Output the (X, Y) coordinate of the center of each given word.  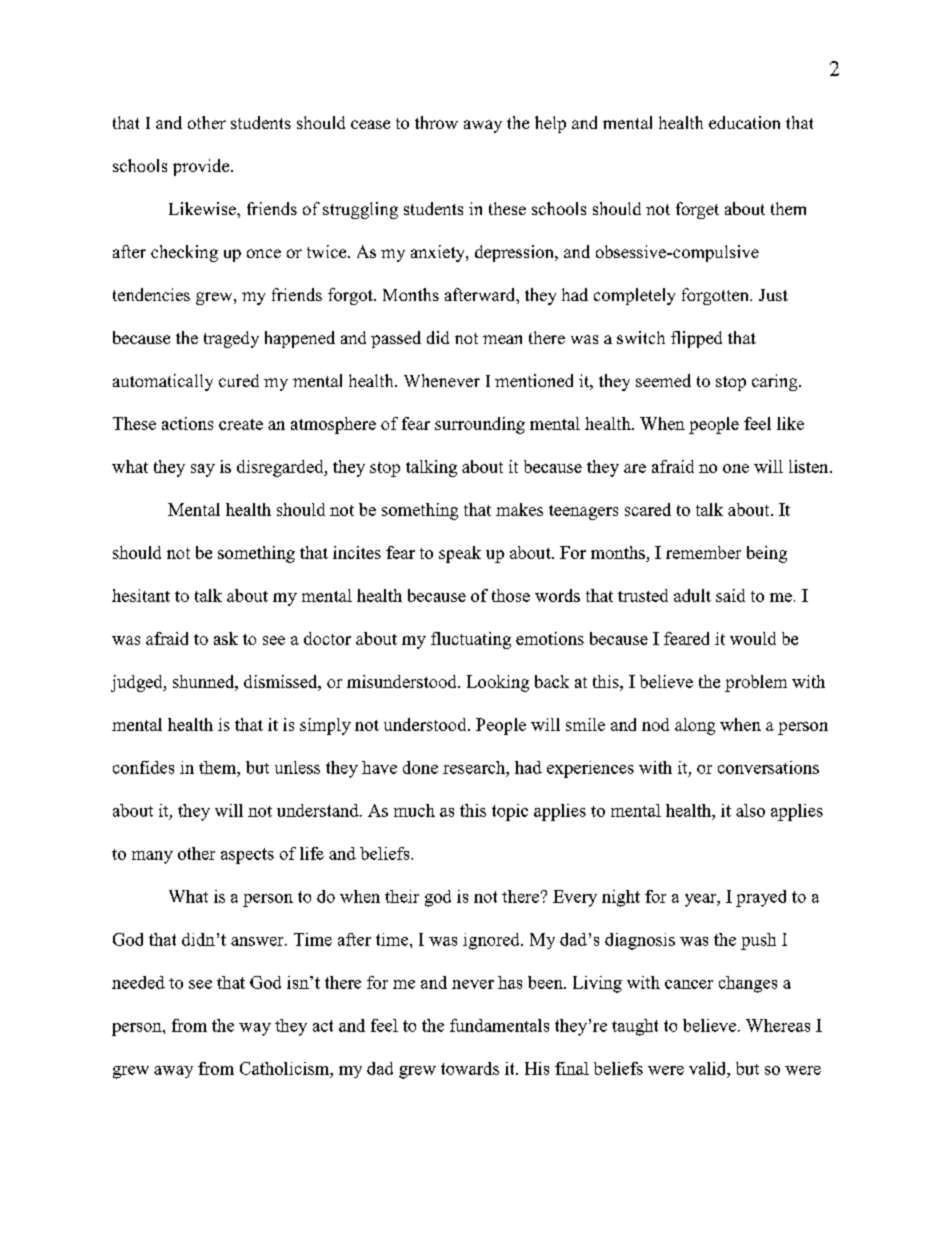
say (203, 470)
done (420, 767)
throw (436, 122)
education (744, 122)
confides (143, 767)
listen (810, 466)
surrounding (480, 425)
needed (138, 982)
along (695, 726)
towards (470, 1068)
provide (202, 167)
